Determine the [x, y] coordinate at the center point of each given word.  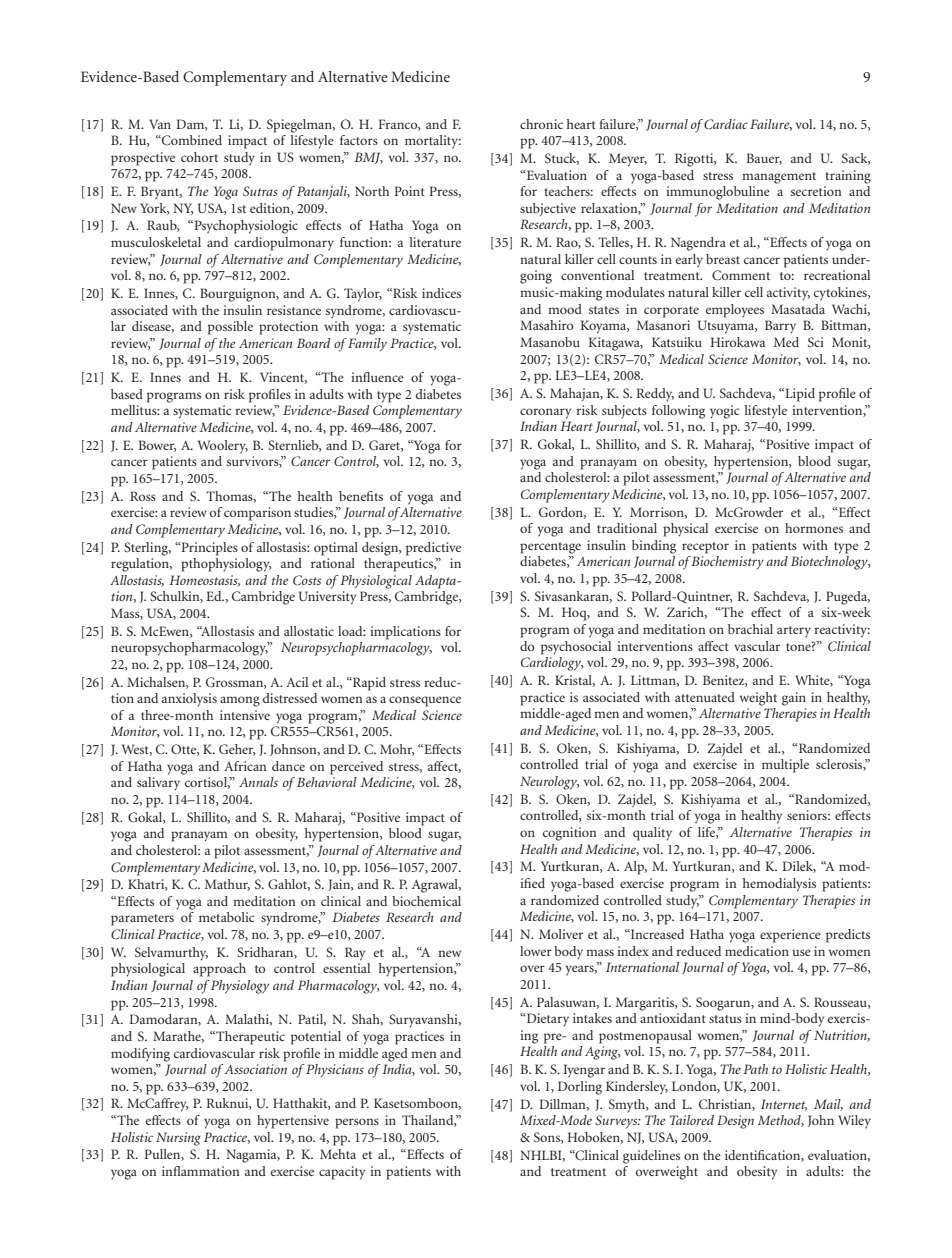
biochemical [426, 901]
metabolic [227, 917]
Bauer [764, 159]
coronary [546, 413]
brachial [750, 629]
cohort [199, 157]
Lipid [799, 395]
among [240, 701]
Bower [157, 446]
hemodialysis [779, 885]
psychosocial [576, 648]
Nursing [178, 1139]
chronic [541, 124]
